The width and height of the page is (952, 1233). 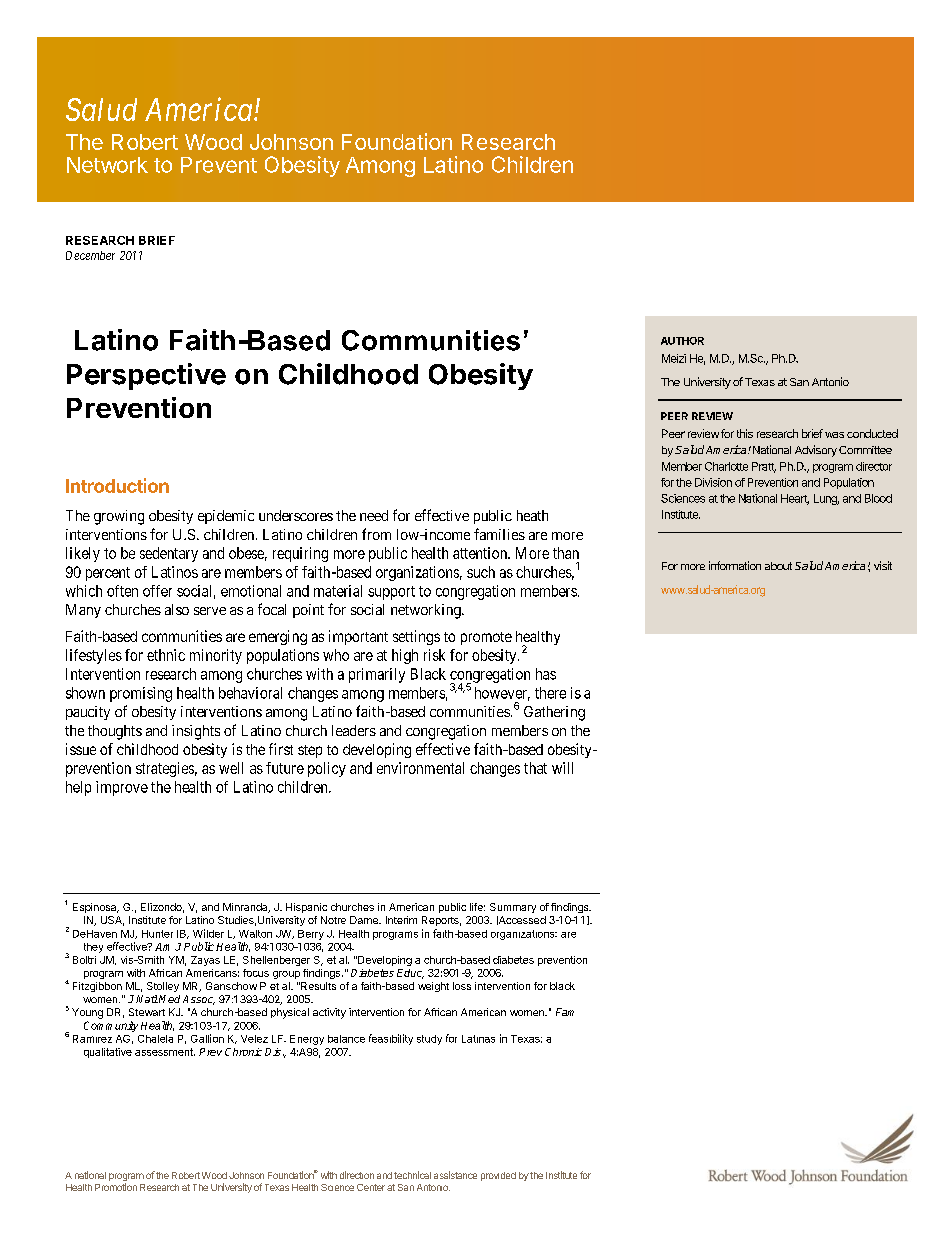 I want to click on offer, so click(x=157, y=591).
